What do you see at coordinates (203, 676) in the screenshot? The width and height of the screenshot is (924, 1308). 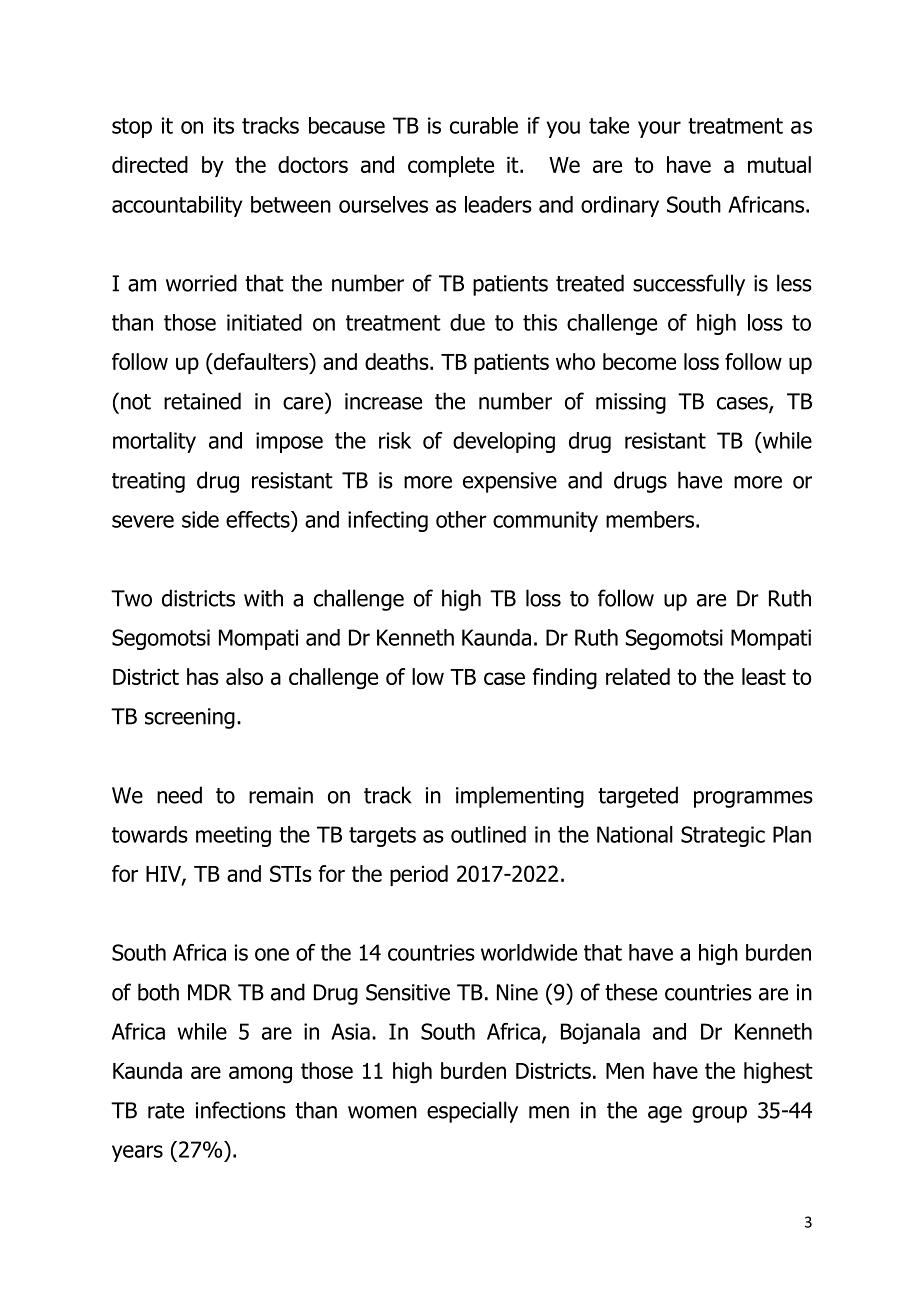 I see `has` at bounding box center [203, 676].
